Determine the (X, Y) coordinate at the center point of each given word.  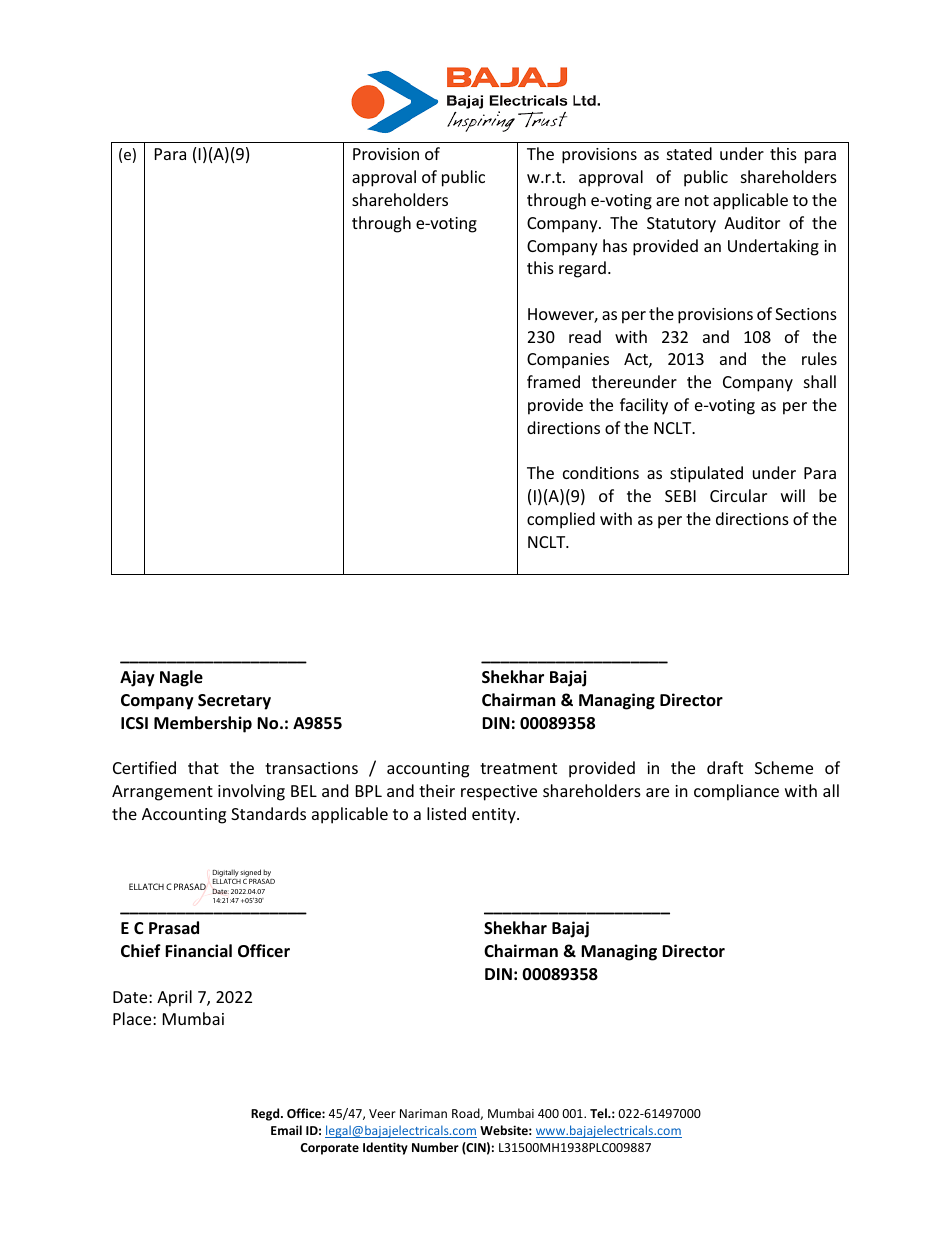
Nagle (181, 678)
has (615, 245)
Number (435, 1147)
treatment (518, 768)
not (697, 200)
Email (286, 1130)
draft (725, 767)
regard (582, 269)
